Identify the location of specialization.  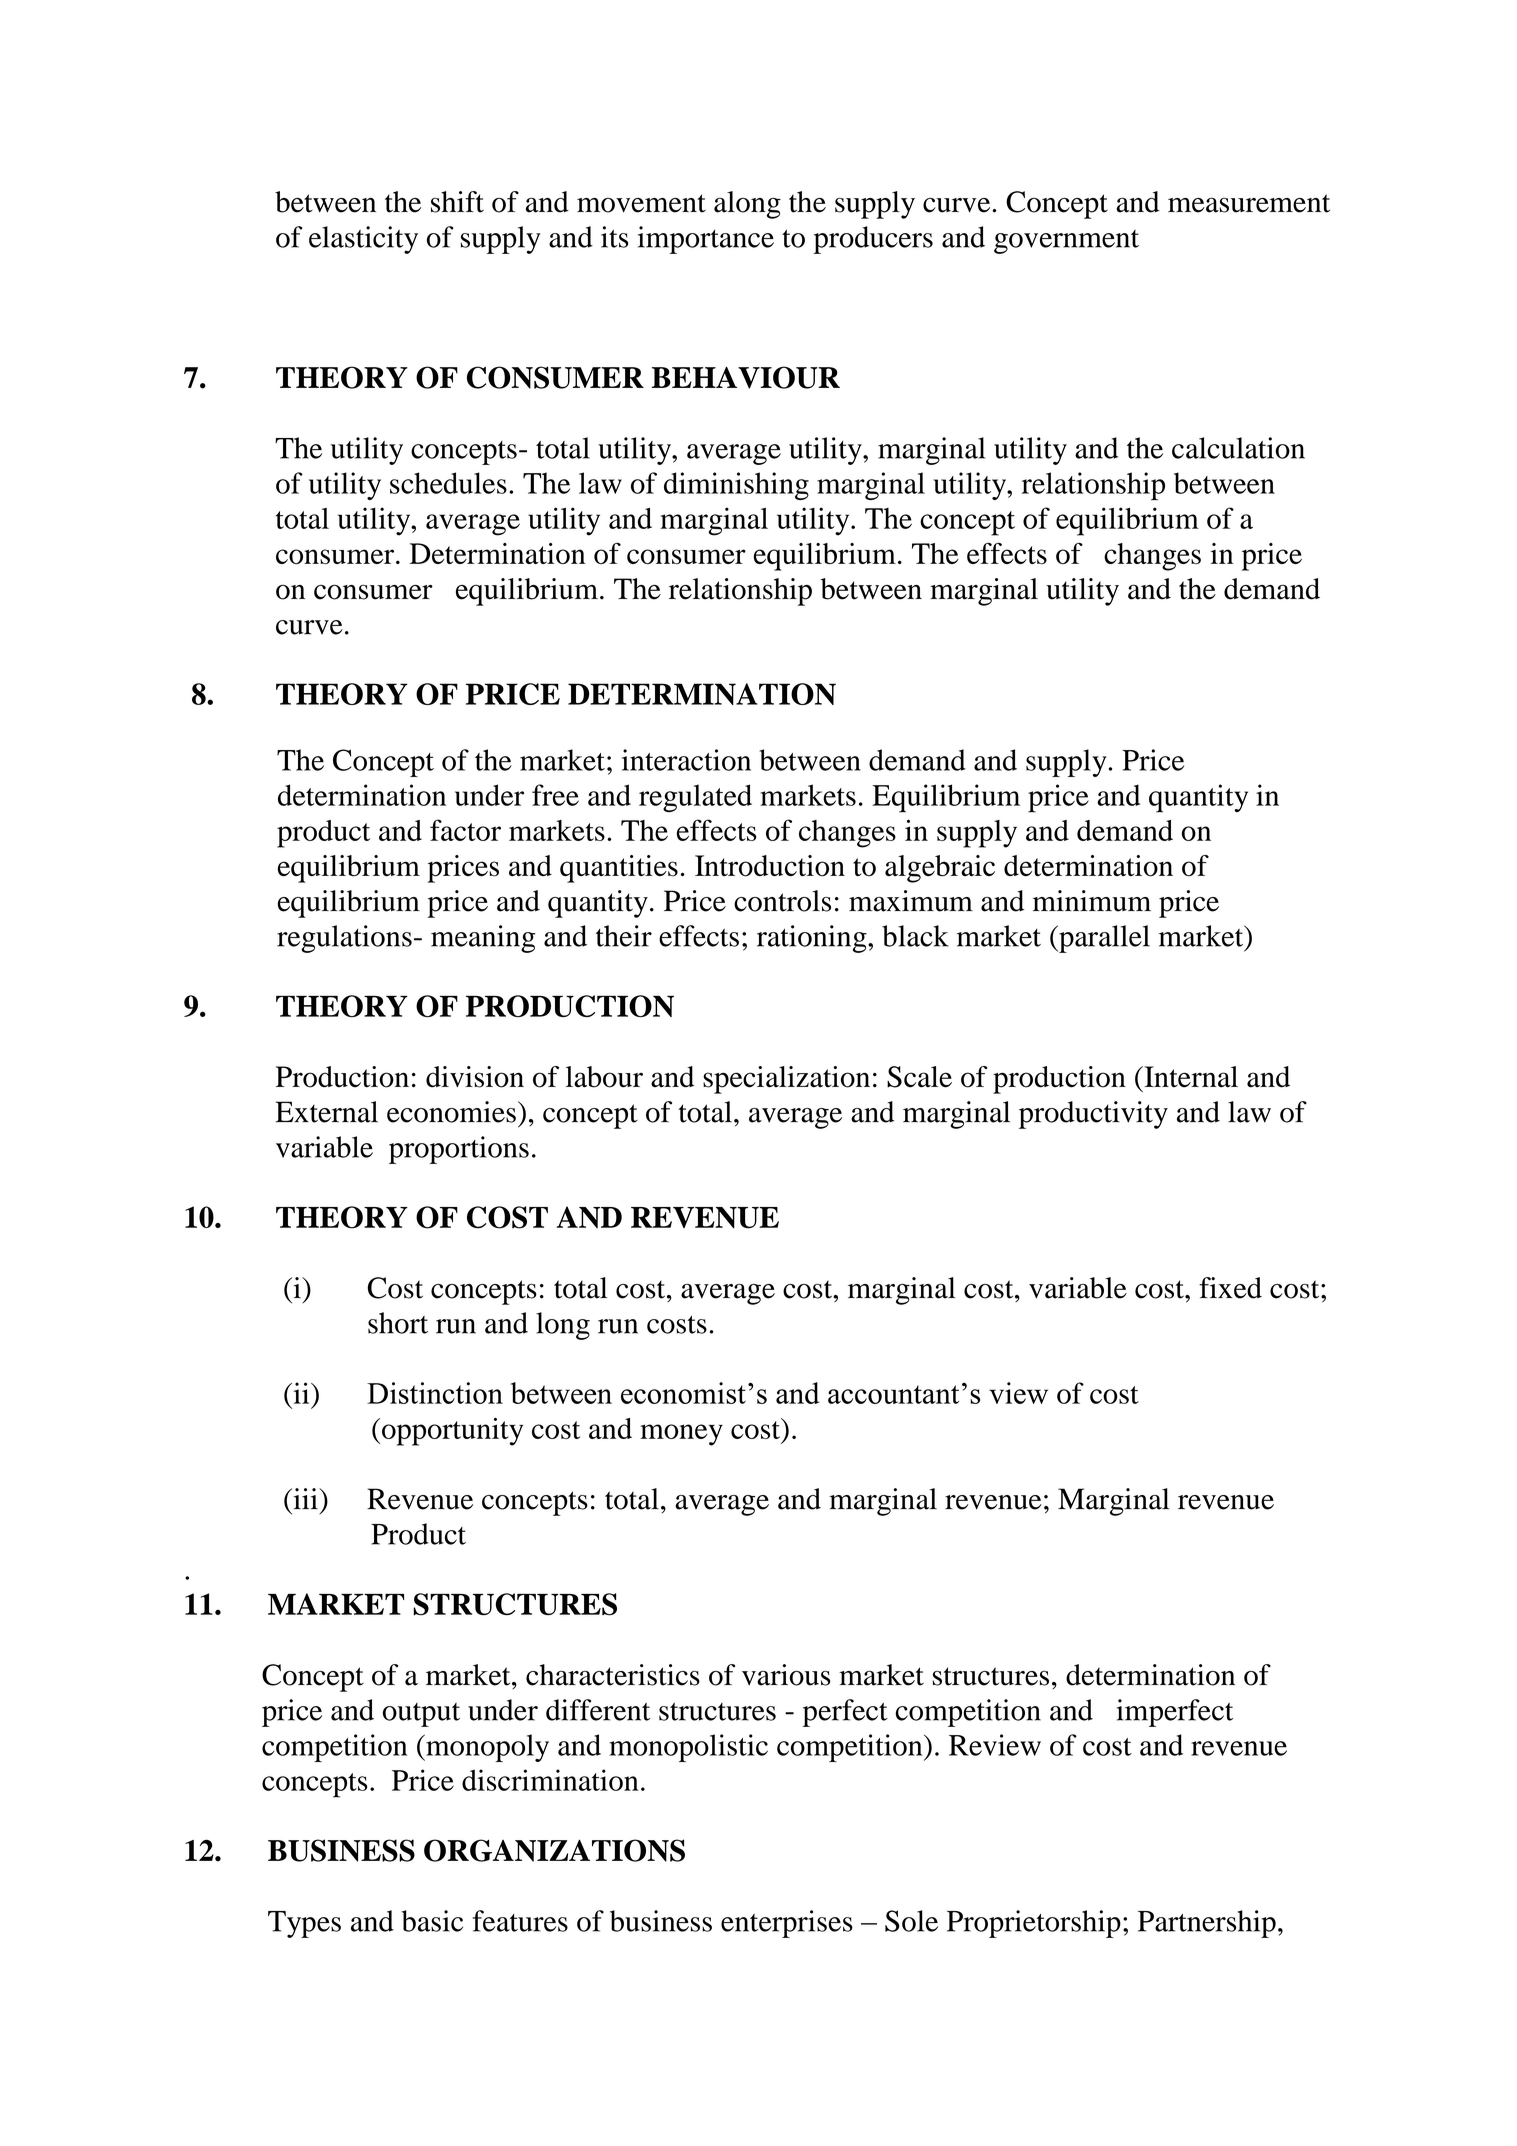
(786, 1080).
